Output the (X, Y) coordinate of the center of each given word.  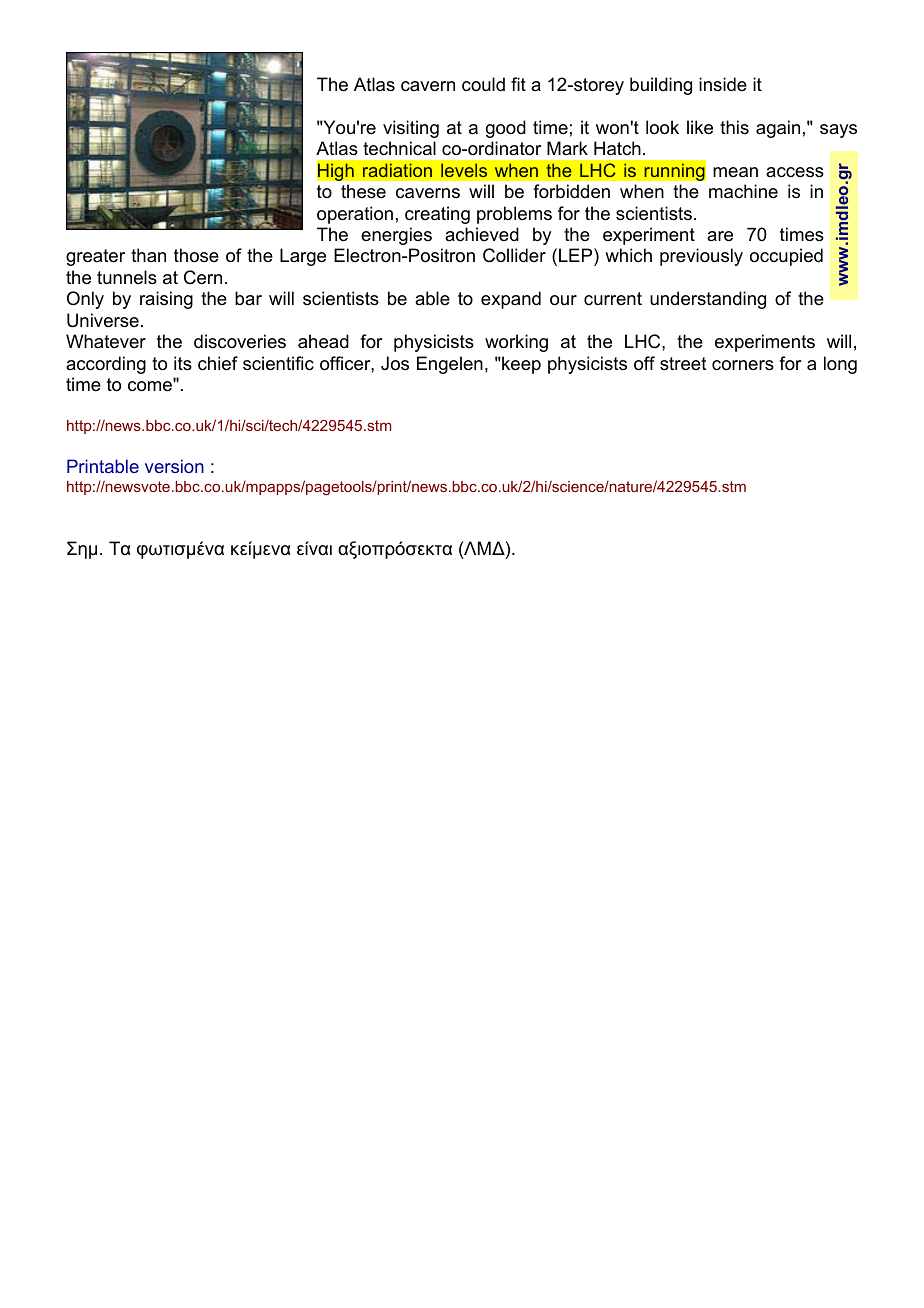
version (174, 466)
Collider (514, 255)
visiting (411, 129)
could (483, 84)
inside (723, 84)
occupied (786, 257)
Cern (203, 277)
